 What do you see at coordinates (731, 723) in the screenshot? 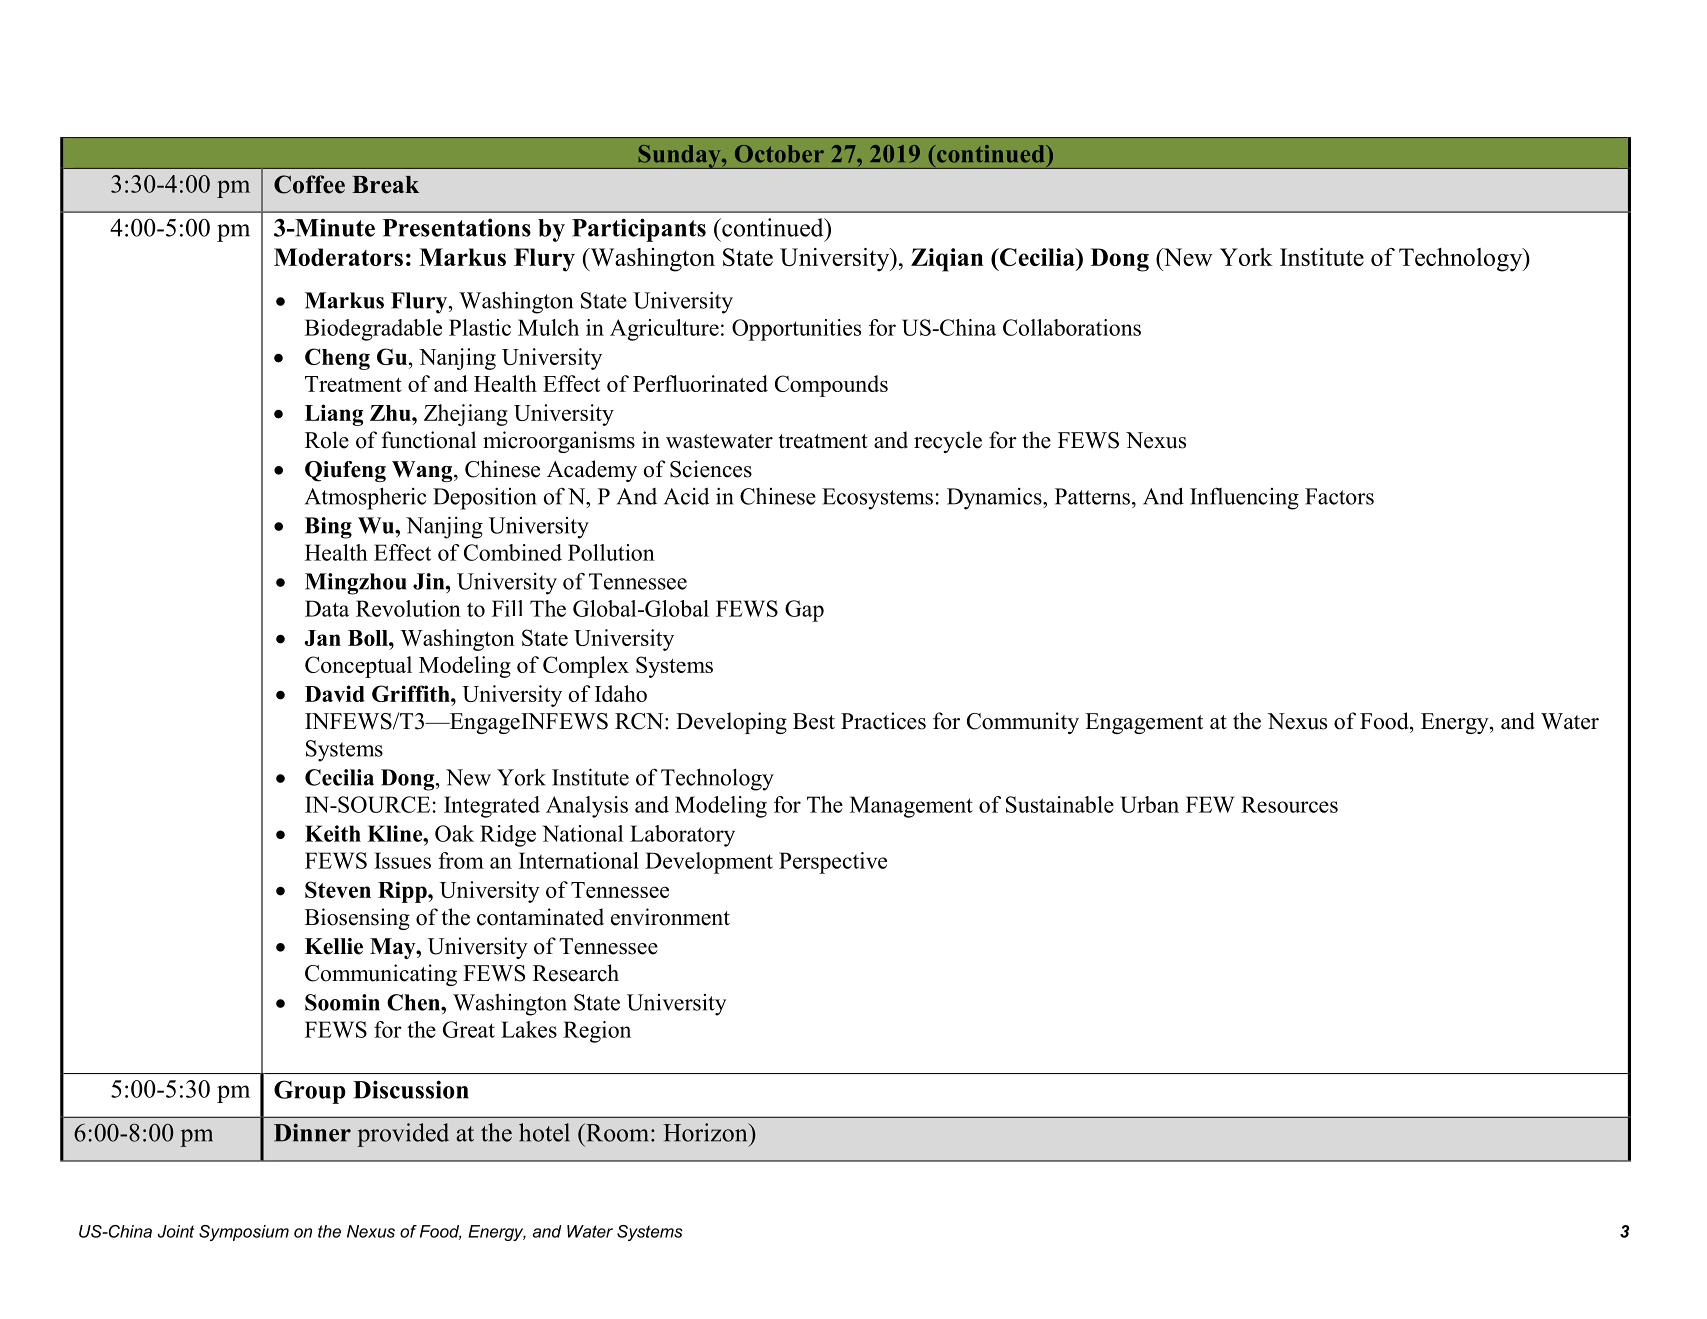
I see `Developing` at bounding box center [731, 723].
